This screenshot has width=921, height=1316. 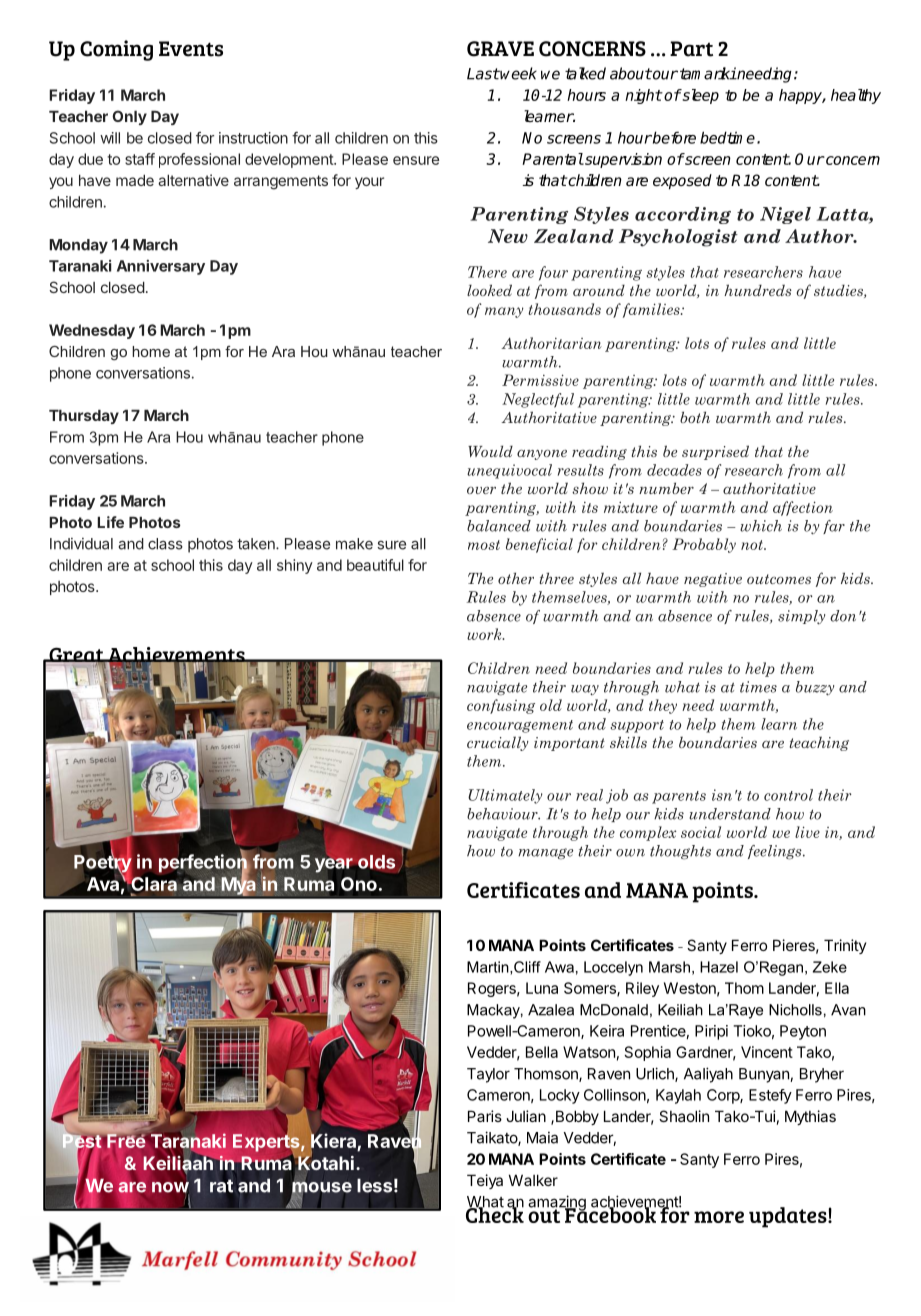 What do you see at coordinates (483, 74) in the screenshot?
I see `Last` at bounding box center [483, 74].
